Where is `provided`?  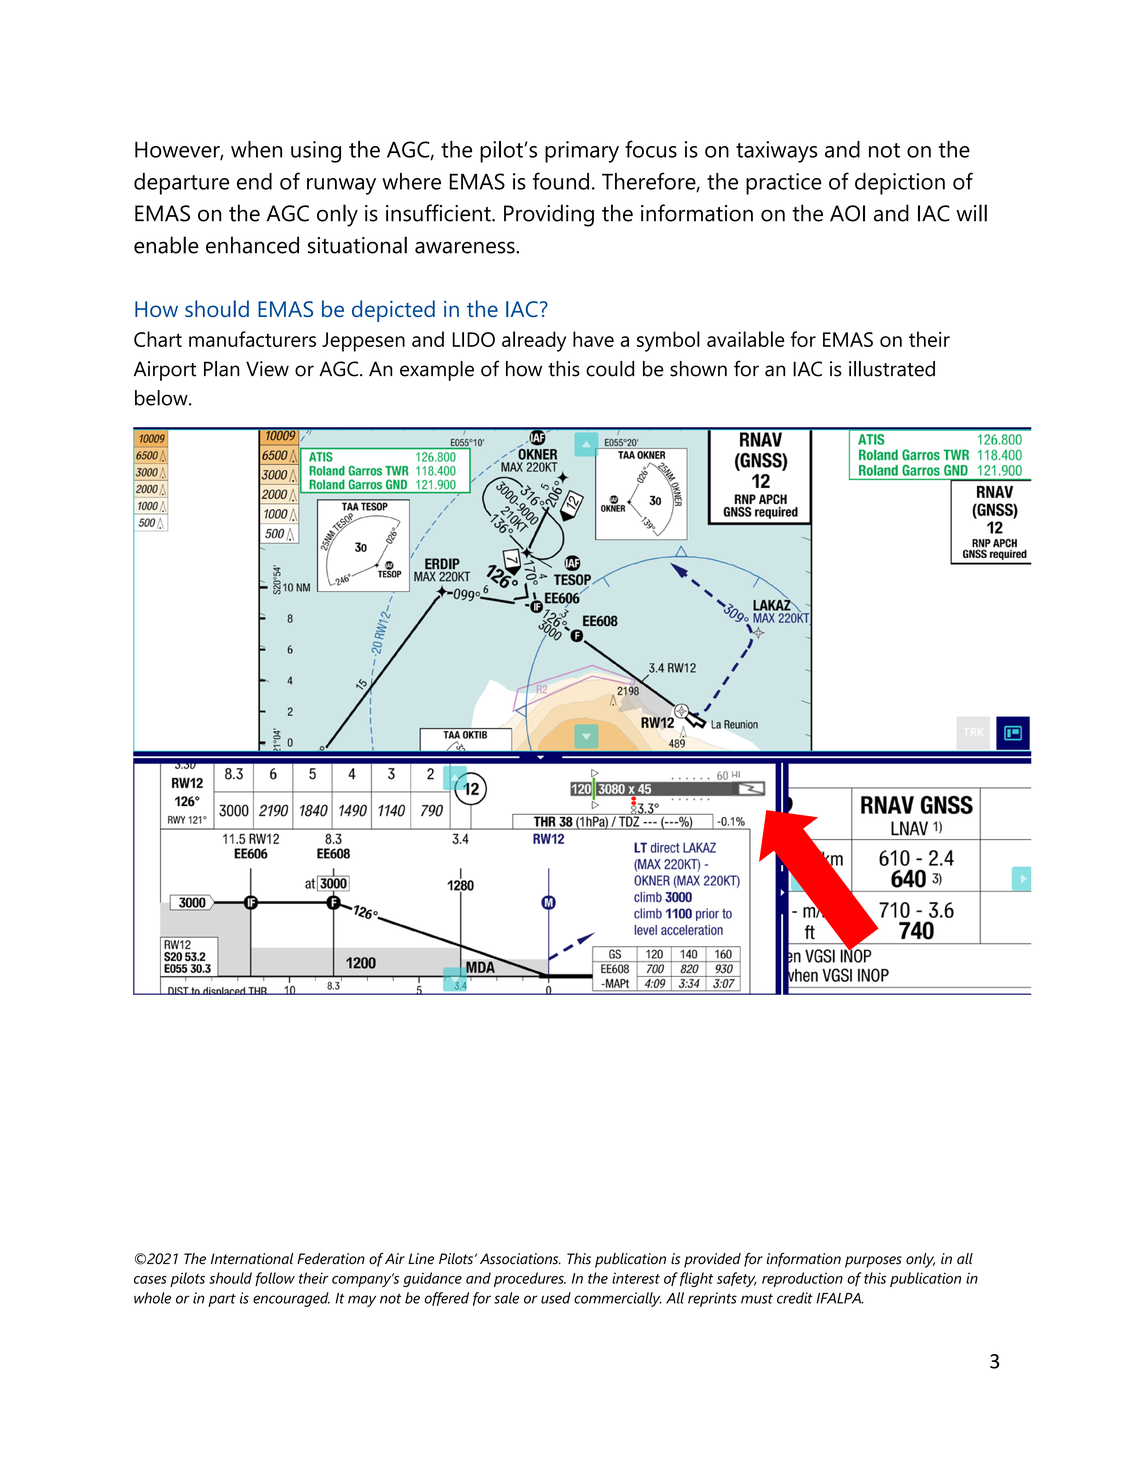 provided is located at coordinates (712, 1260).
